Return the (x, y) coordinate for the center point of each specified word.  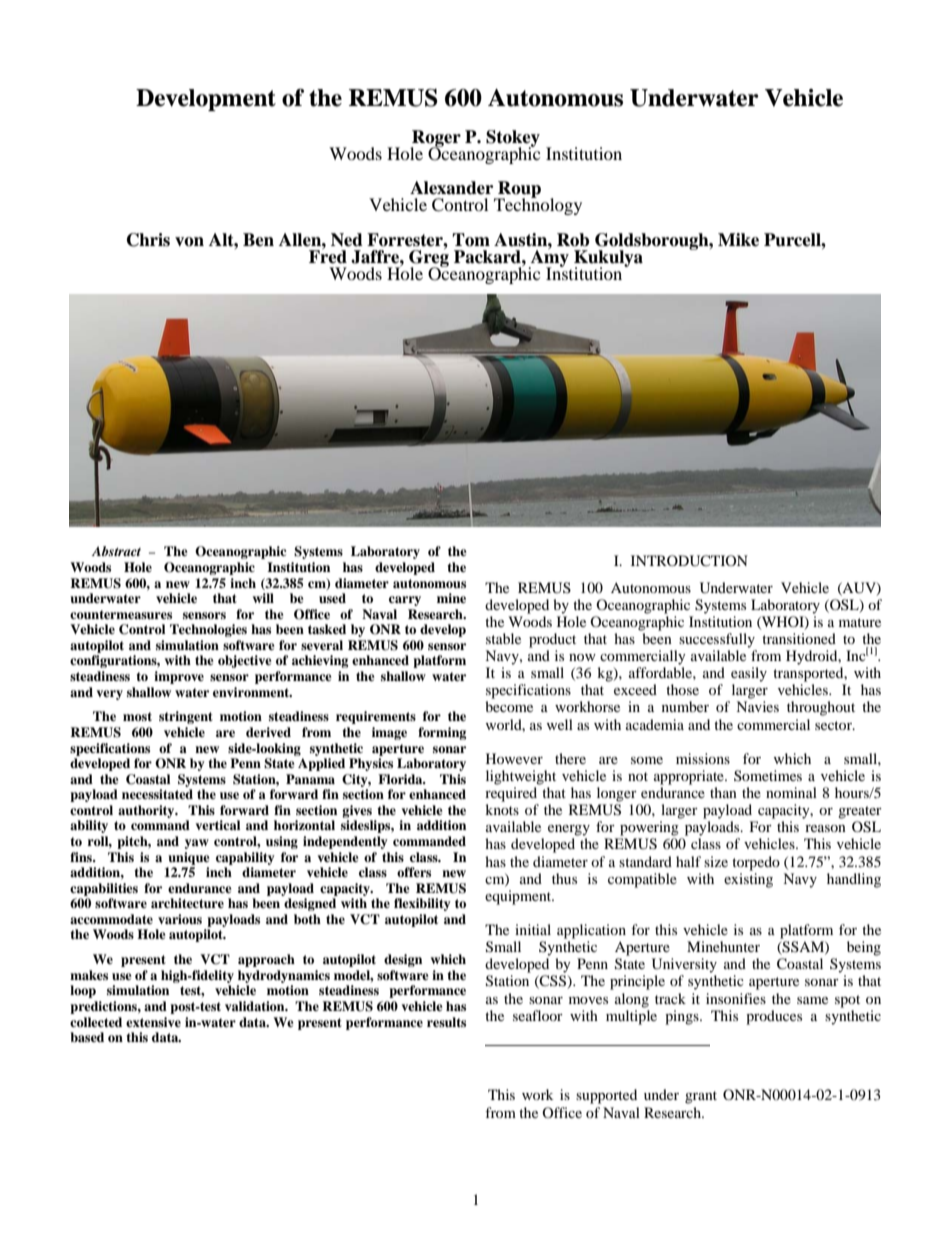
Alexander (451, 188)
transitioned (799, 638)
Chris (148, 240)
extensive (153, 1022)
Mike (738, 240)
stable (503, 638)
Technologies (208, 630)
